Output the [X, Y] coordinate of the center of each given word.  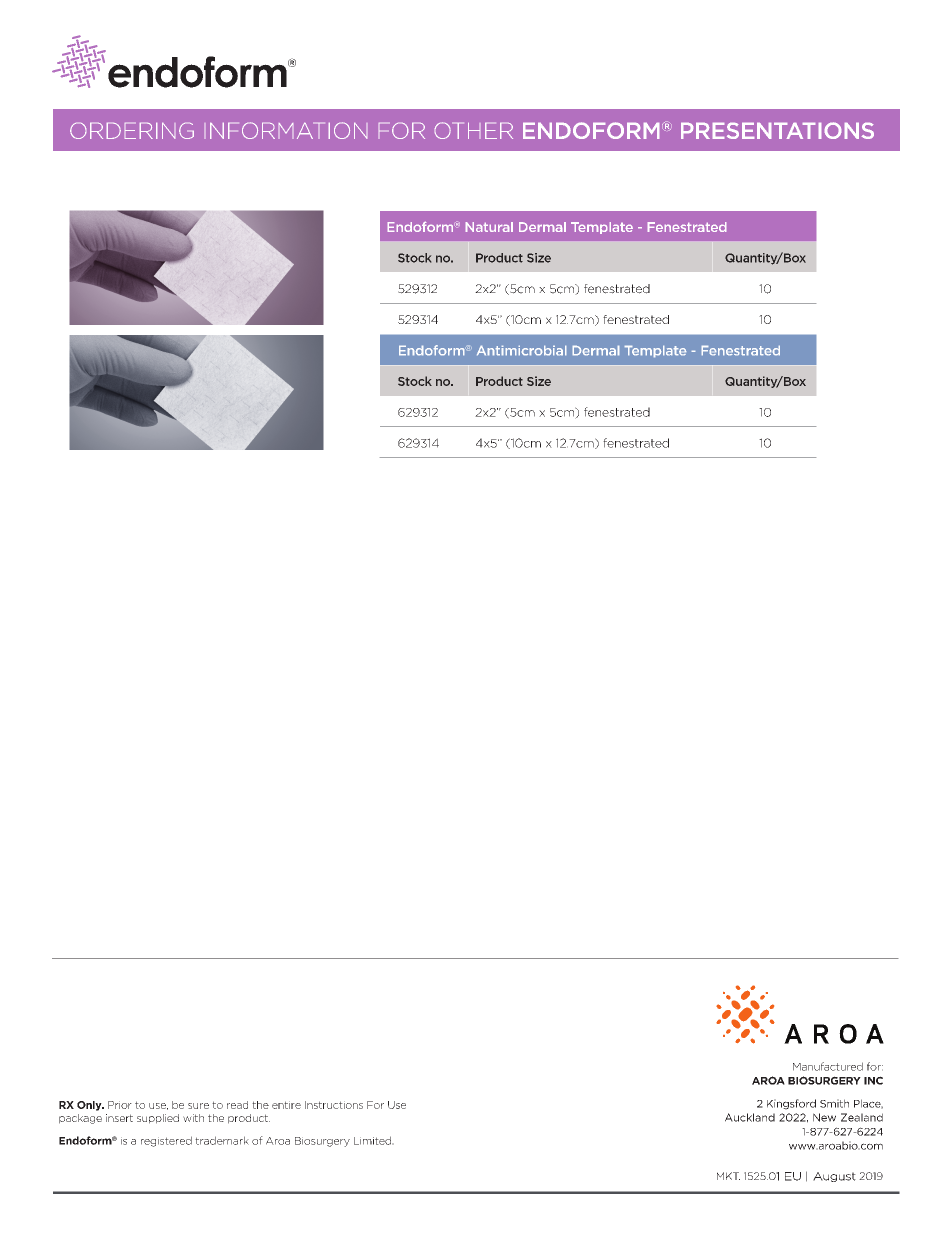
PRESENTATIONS [777, 130]
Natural [489, 227]
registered [166, 1141]
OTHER [474, 130]
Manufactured [828, 1066]
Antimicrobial [522, 350]
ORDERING [132, 131]
